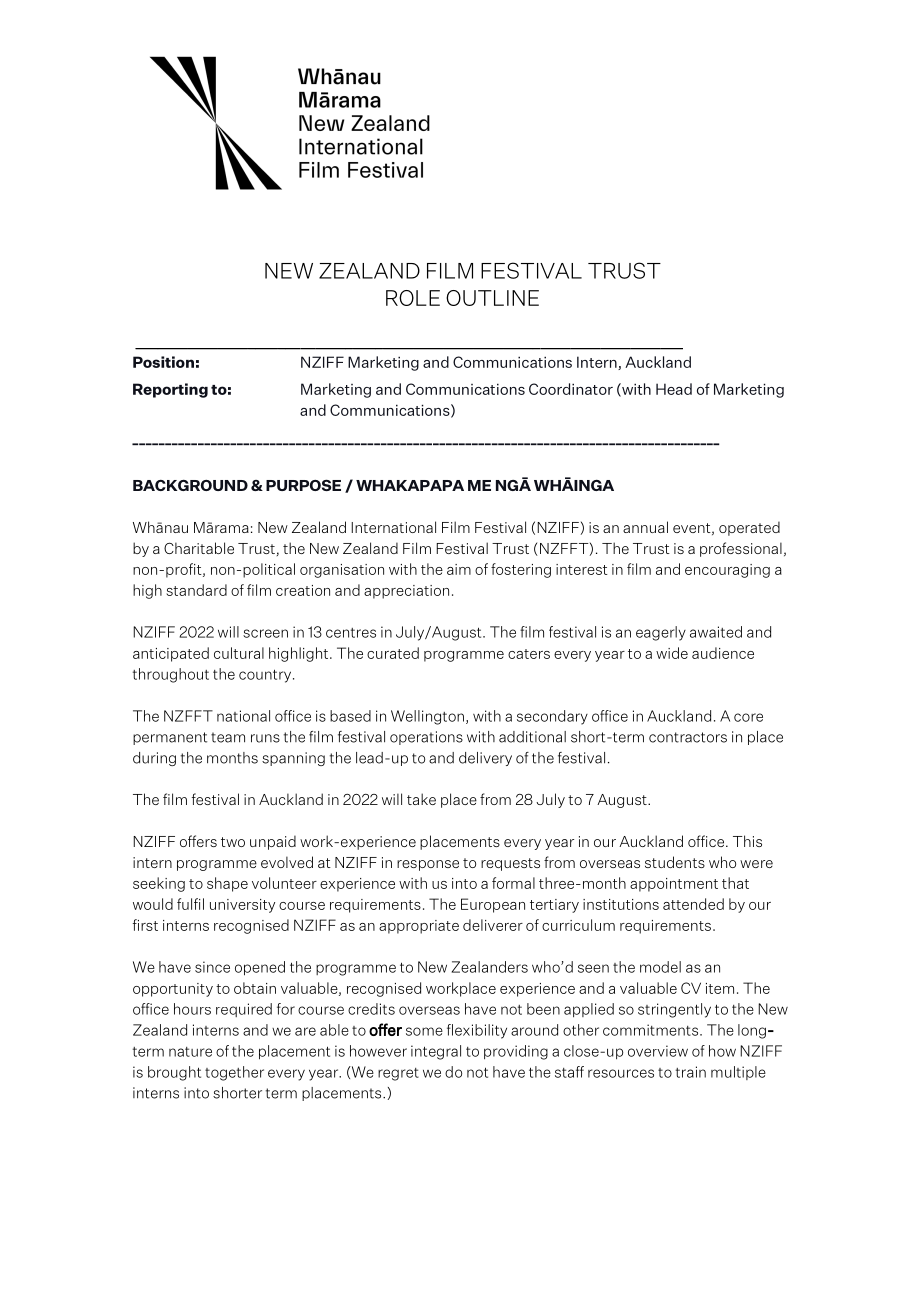 This image has height=1308, width=924. Describe the element at coordinates (436, 1052) in the image. I see `integral` at that location.
